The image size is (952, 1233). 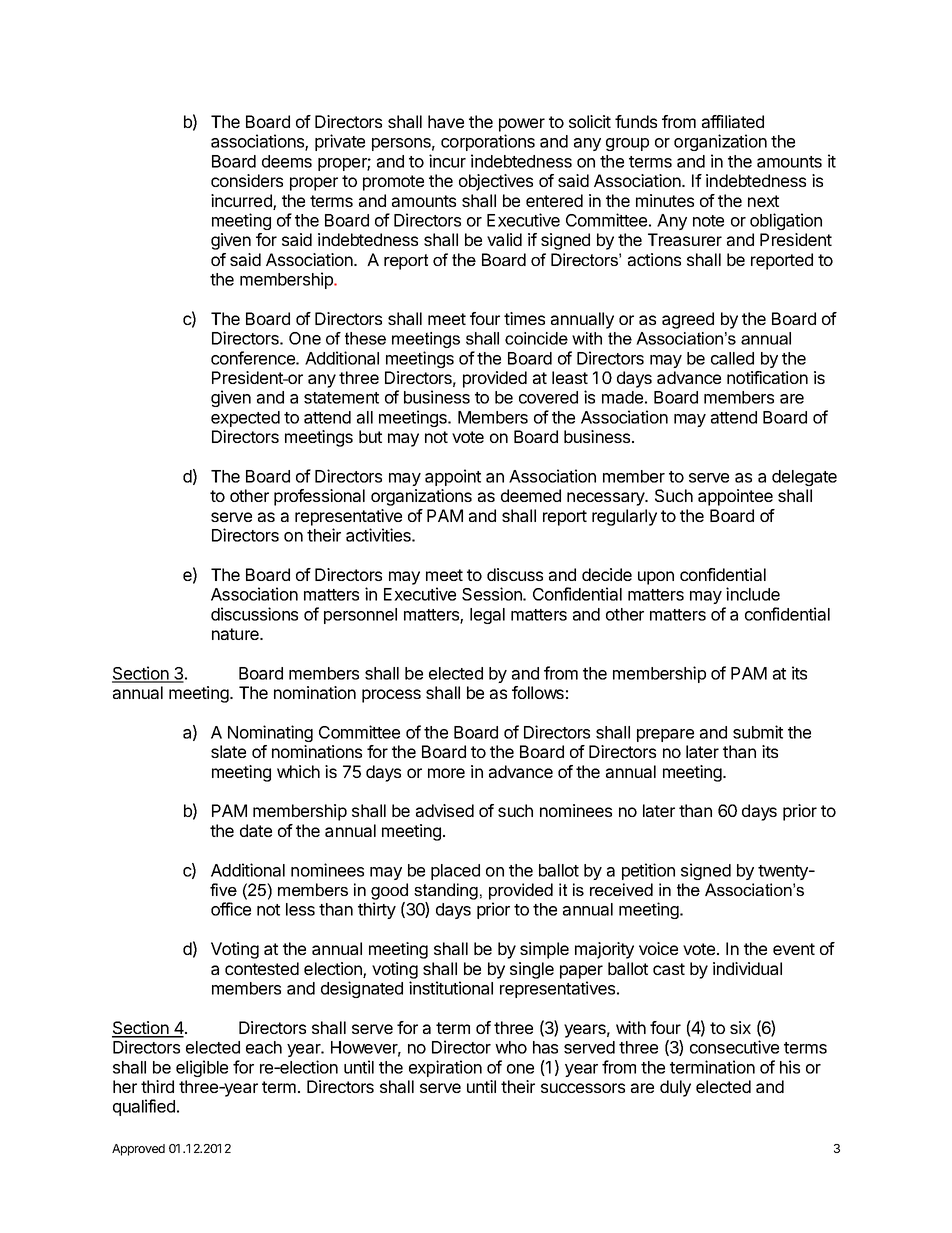 I want to click on corporations, so click(x=488, y=142).
